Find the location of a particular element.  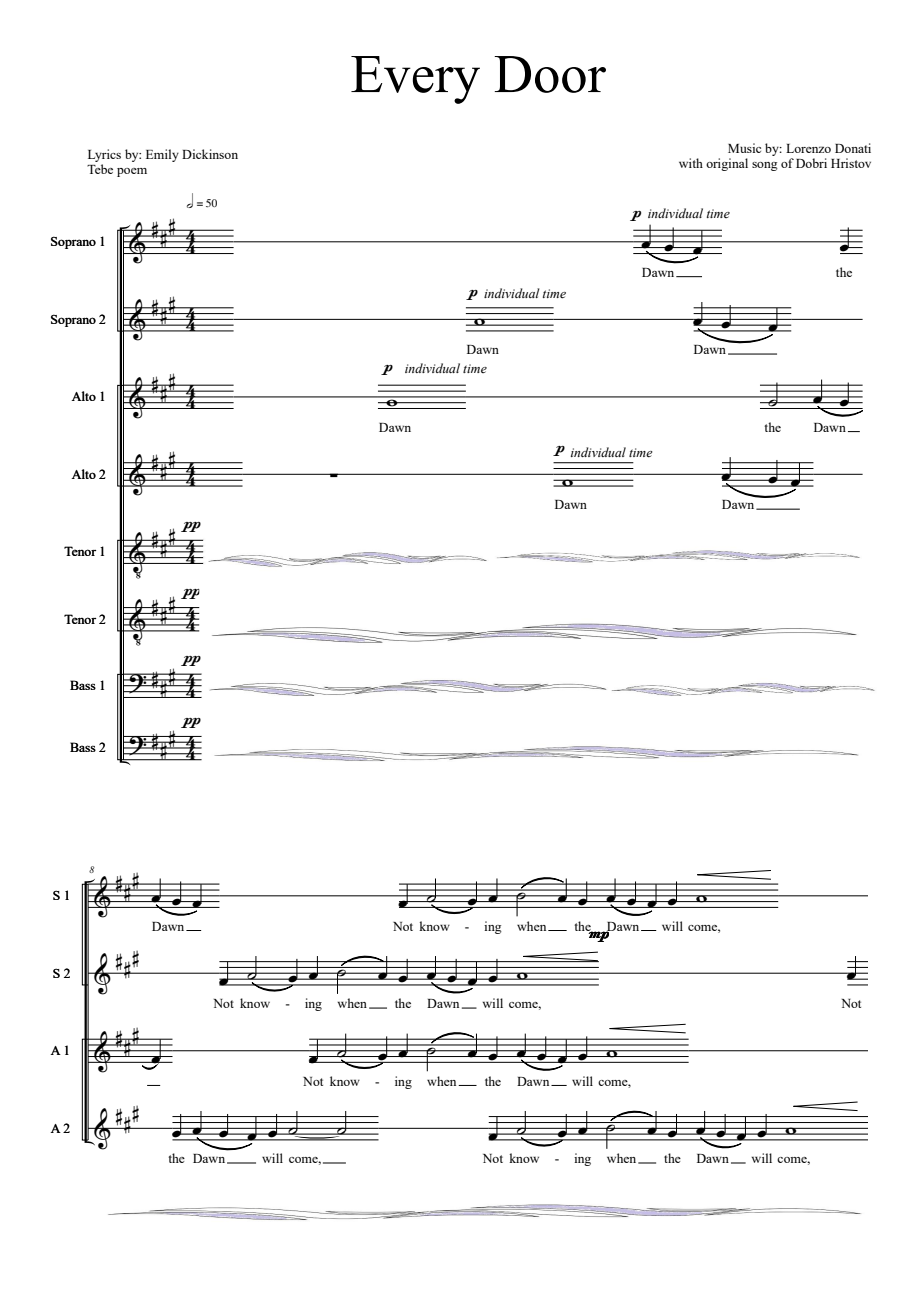

Dickinson is located at coordinates (210, 154).
